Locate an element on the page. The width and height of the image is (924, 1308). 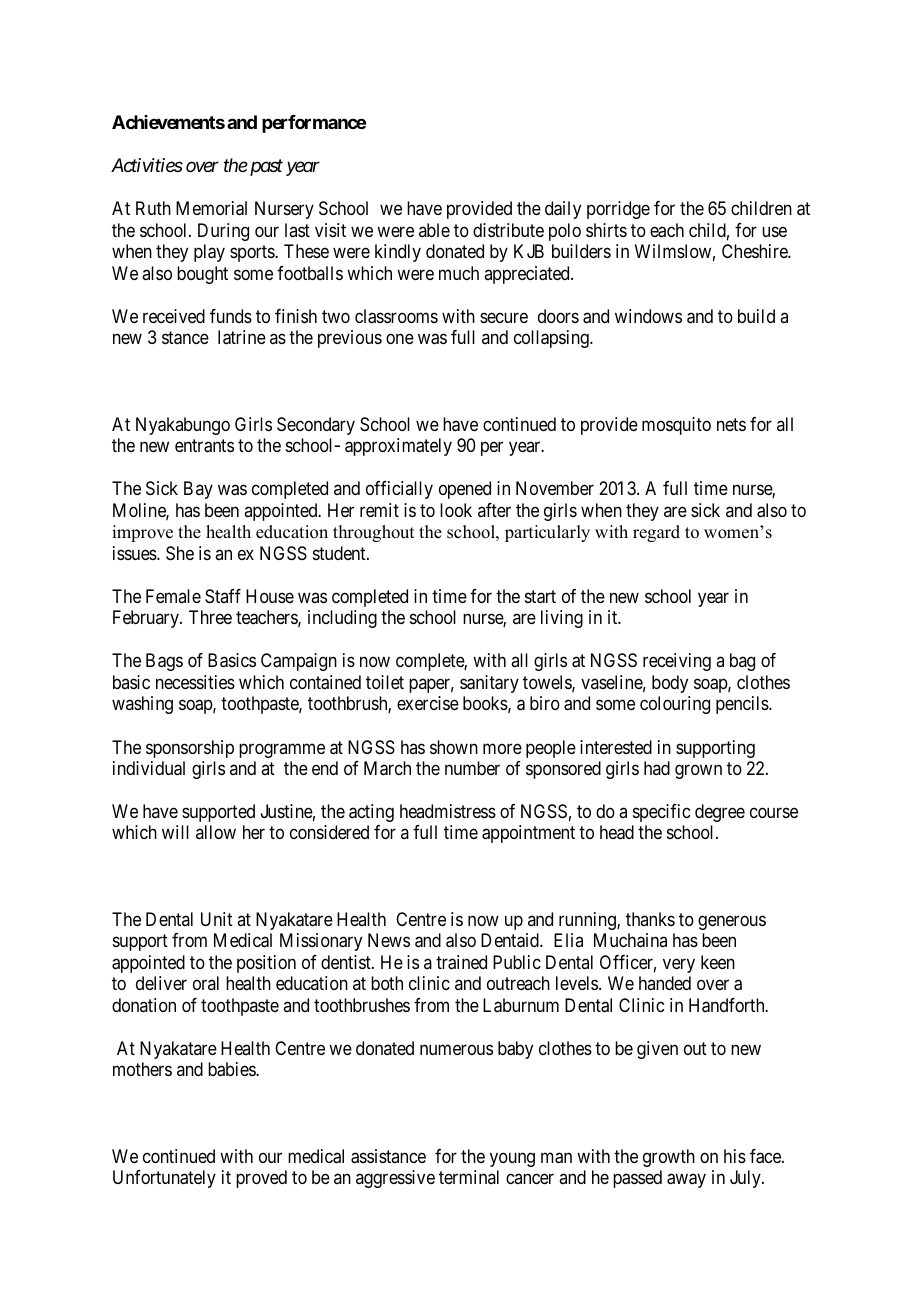
oral is located at coordinates (206, 983).
